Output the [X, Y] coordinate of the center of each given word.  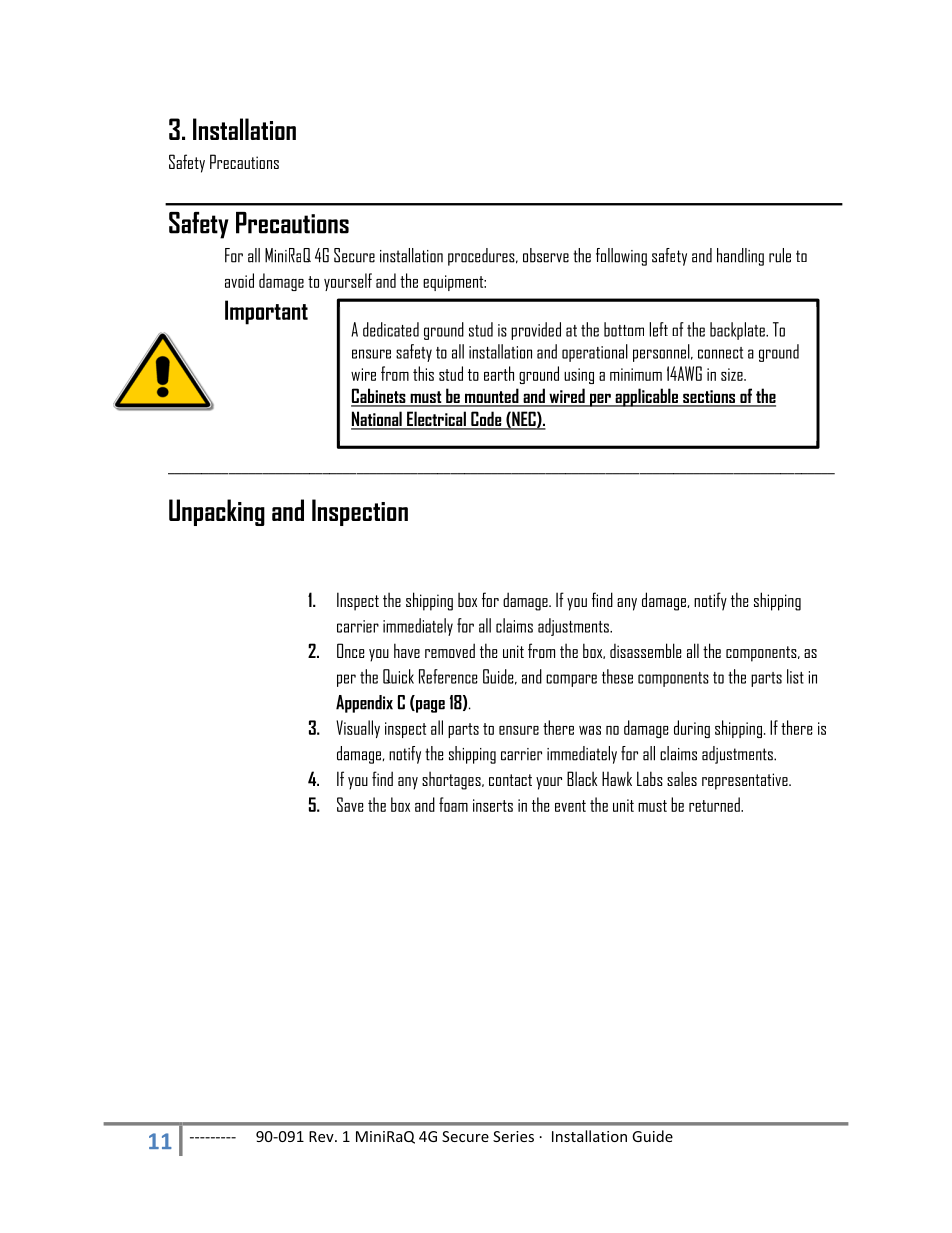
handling [740, 257]
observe [546, 255]
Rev [322, 1136]
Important [266, 312]
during [692, 729]
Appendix [364, 704]
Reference [448, 676]
